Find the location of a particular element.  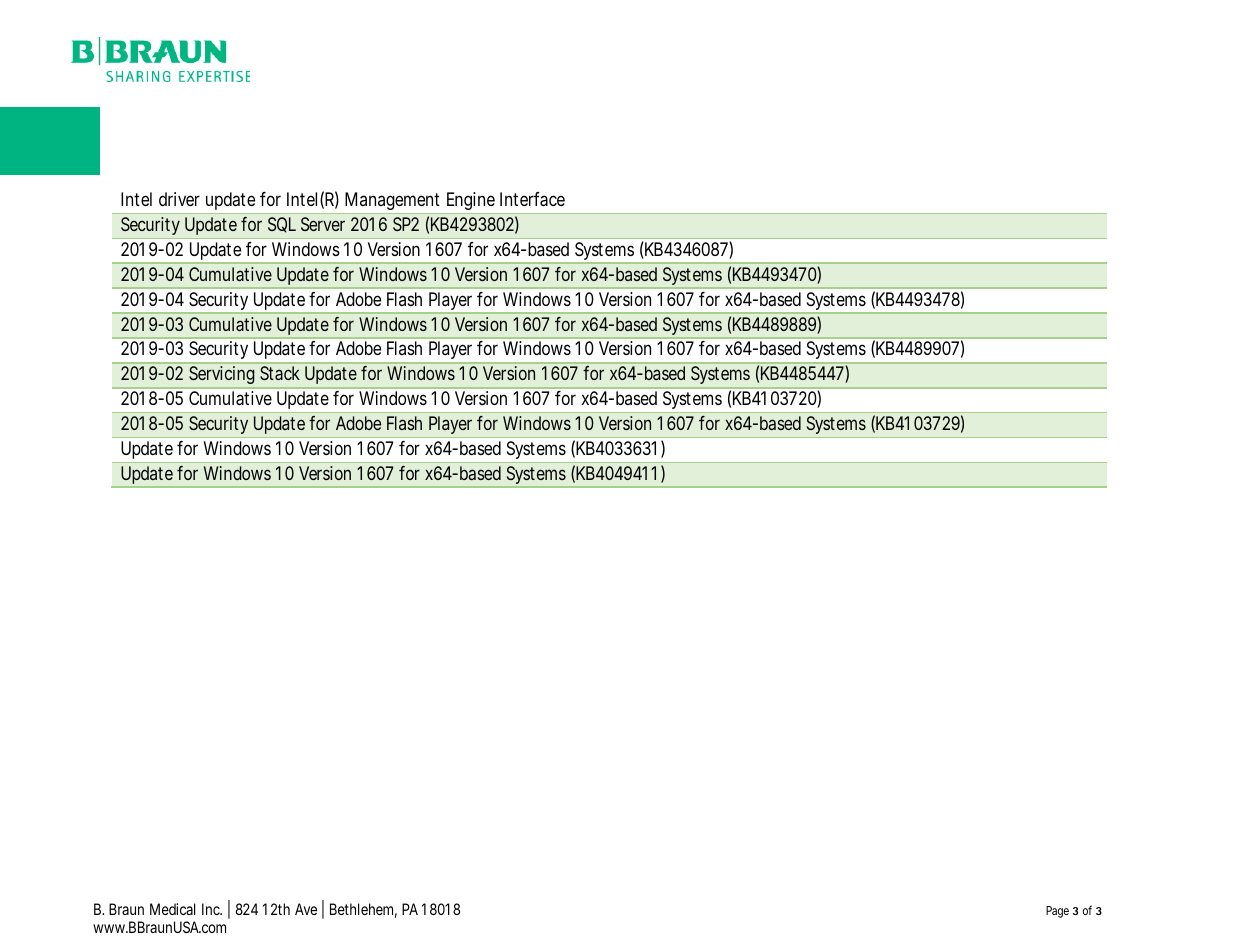

Engine is located at coordinates (471, 201).
